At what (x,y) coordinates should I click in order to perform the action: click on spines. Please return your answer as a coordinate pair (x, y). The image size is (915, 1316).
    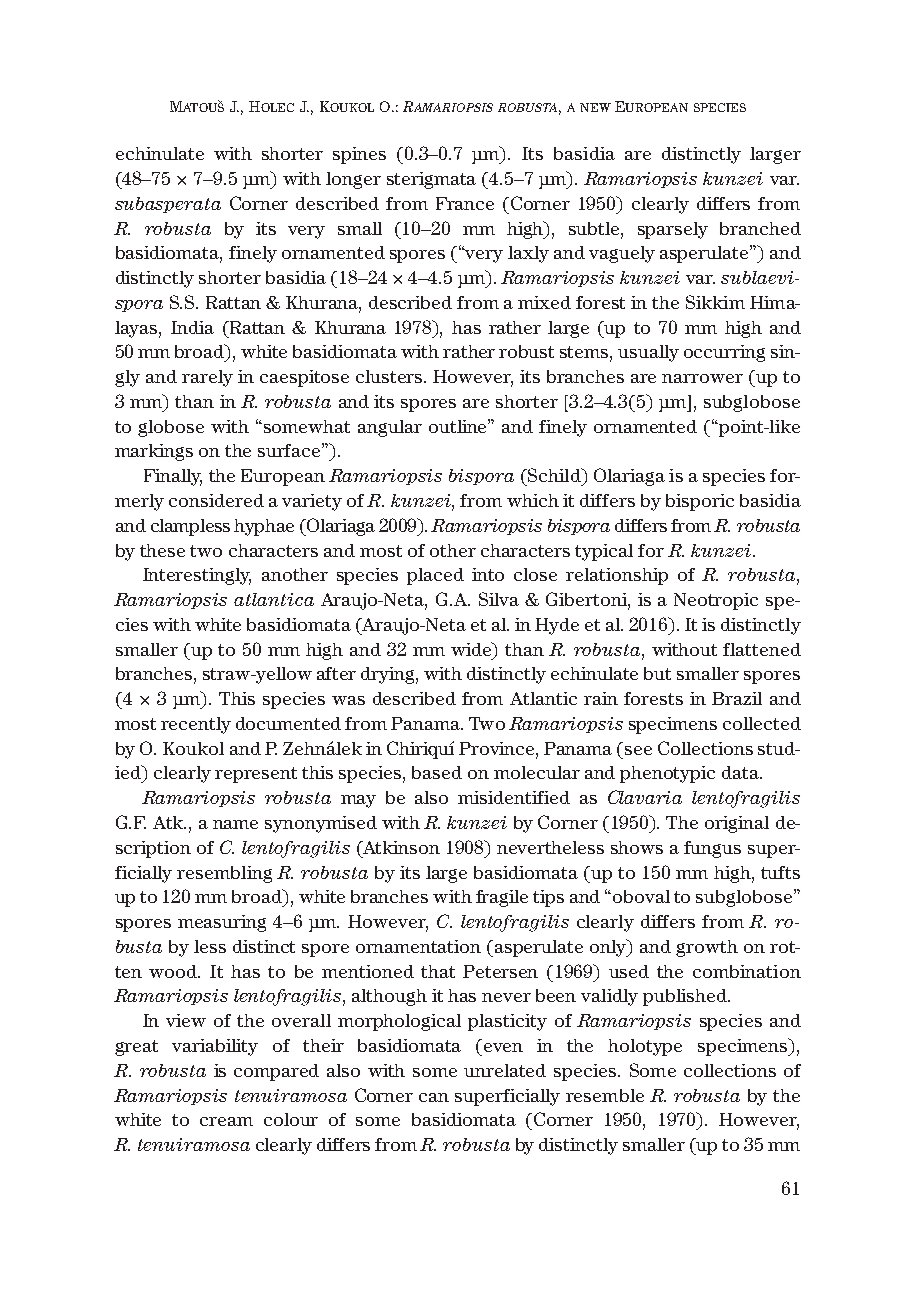
    Looking at the image, I should click on (359, 155).
